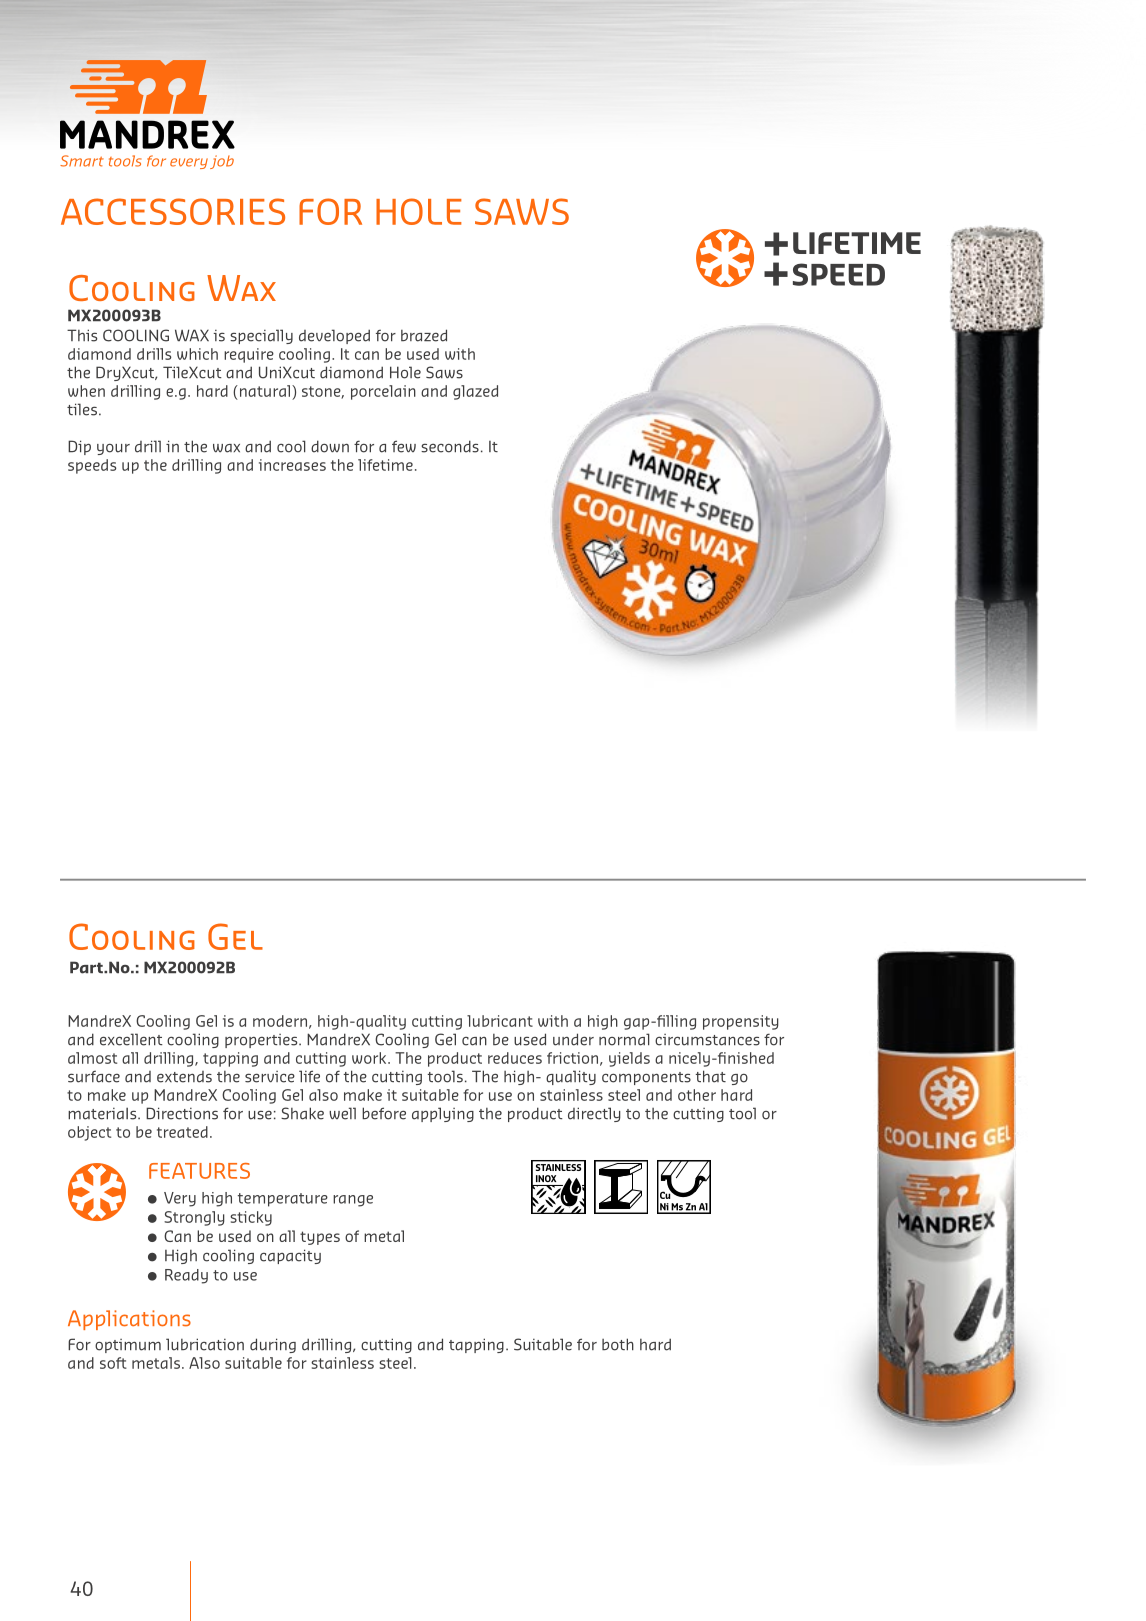 The image size is (1146, 1621). I want to click on glazed, so click(475, 392).
